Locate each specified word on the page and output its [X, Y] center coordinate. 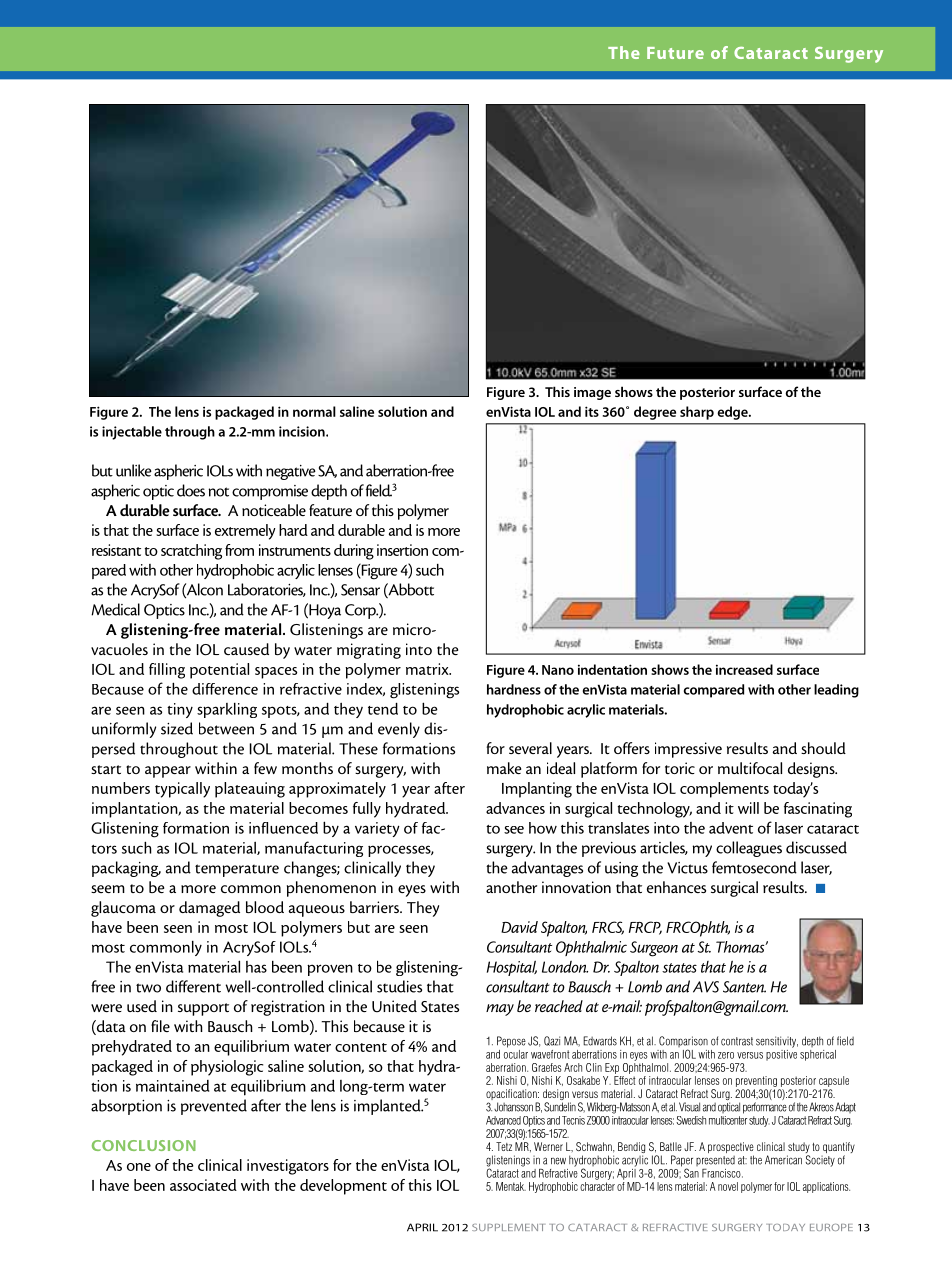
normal [314, 411]
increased [744, 669]
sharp [697, 413]
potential [219, 671]
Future [675, 53]
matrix [428, 669]
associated [203, 1185]
